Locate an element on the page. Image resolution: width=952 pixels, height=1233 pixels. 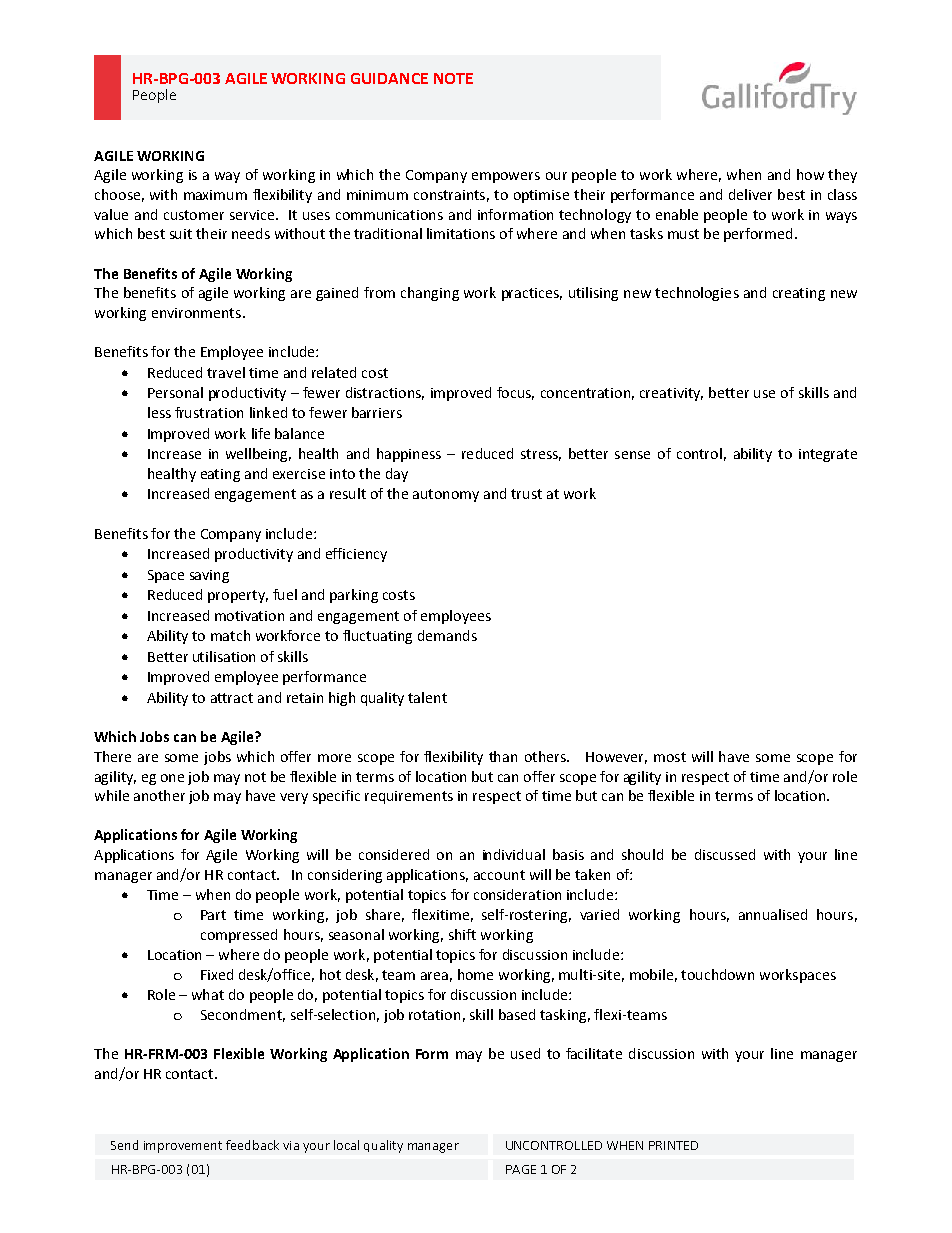
maximum is located at coordinates (215, 195).
